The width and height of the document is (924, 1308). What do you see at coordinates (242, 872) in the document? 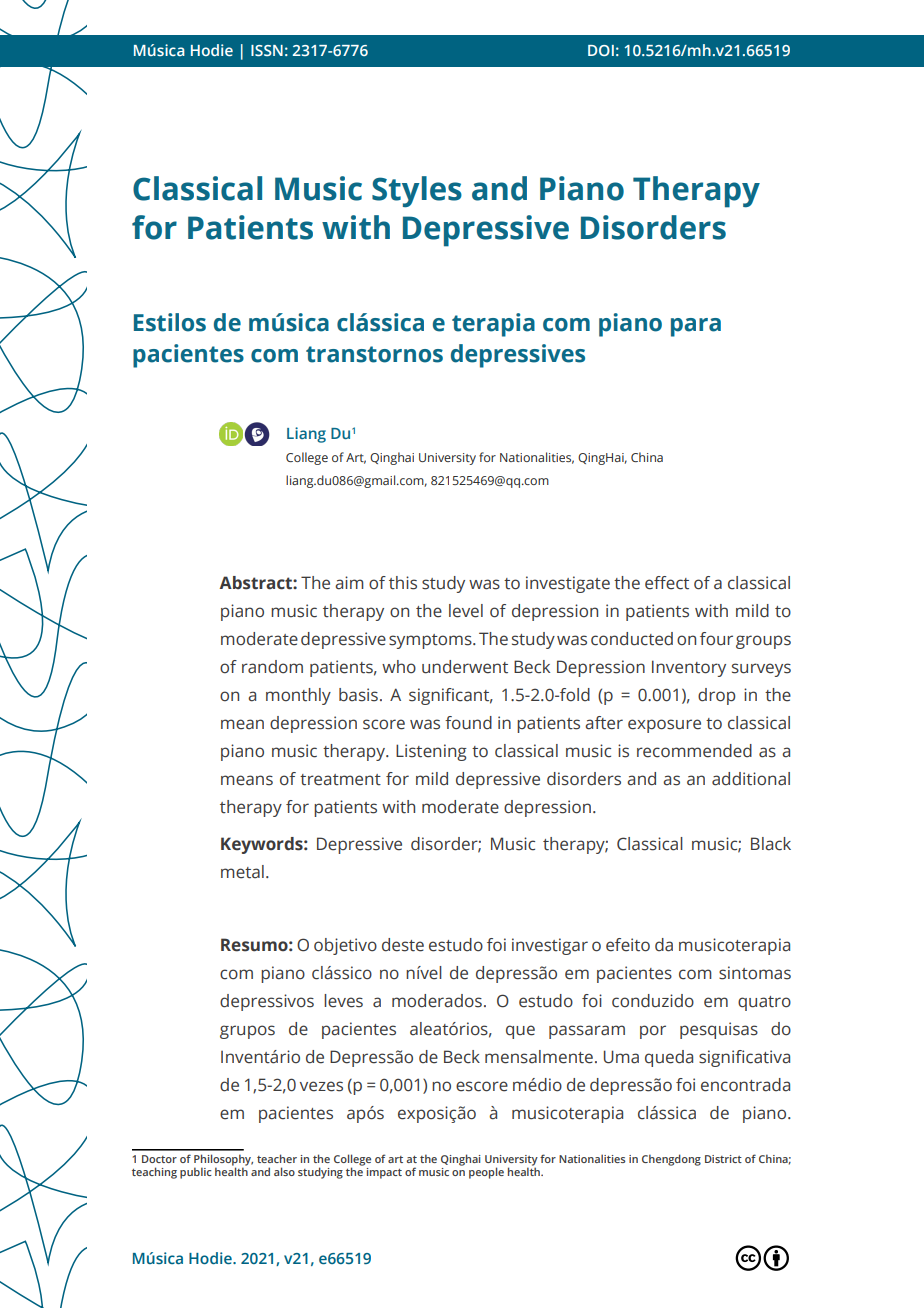
I see `metal` at bounding box center [242, 872].
